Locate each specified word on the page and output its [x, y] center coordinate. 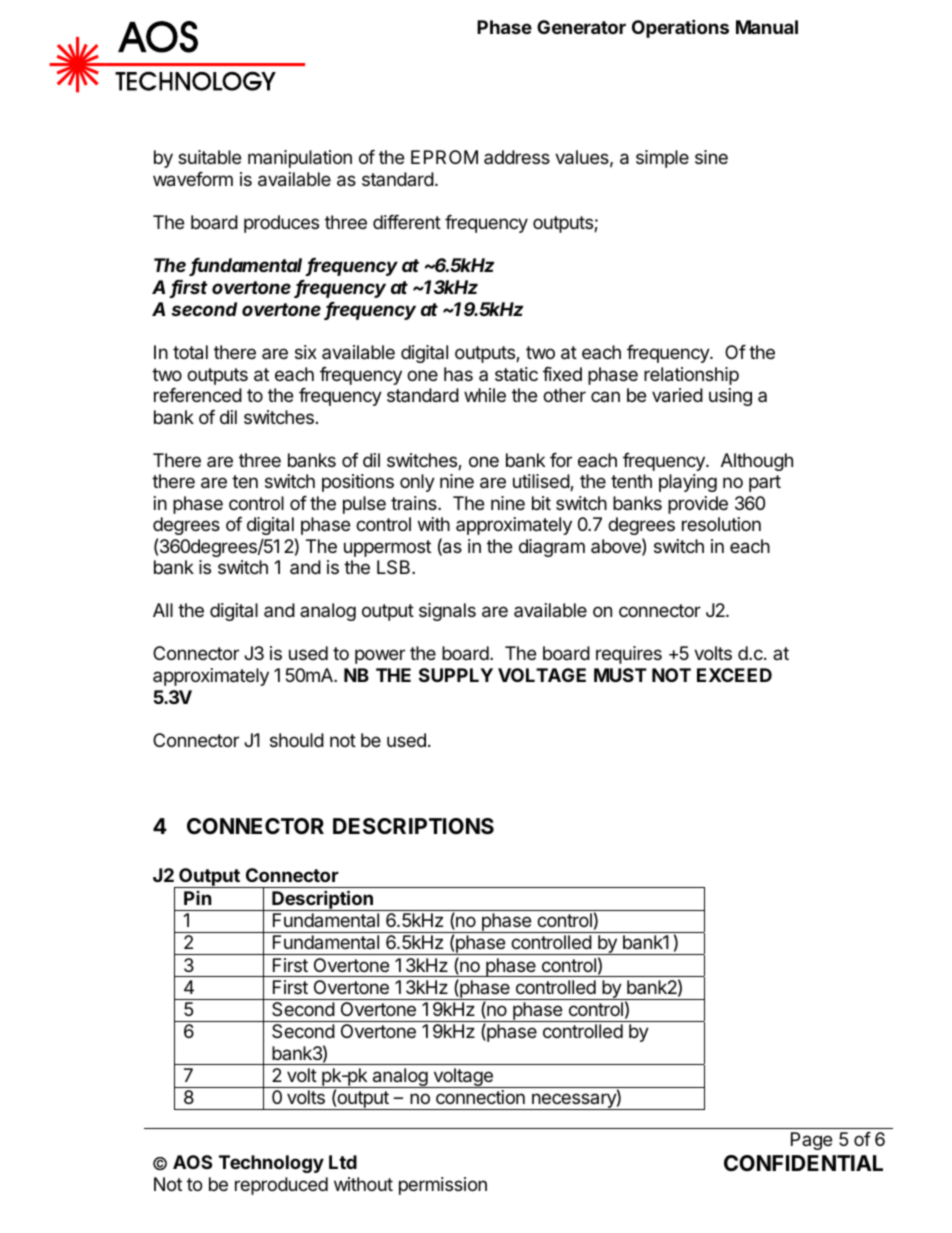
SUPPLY [456, 675]
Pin [198, 898]
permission [443, 1186]
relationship [691, 376]
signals [447, 612]
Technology [271, 1164]
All [163, 610]
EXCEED [734, 675]
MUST [620, 675]
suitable [209, 157]
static [516, 374]
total [190, 352]
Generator [581, 27]
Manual [767, 27]
